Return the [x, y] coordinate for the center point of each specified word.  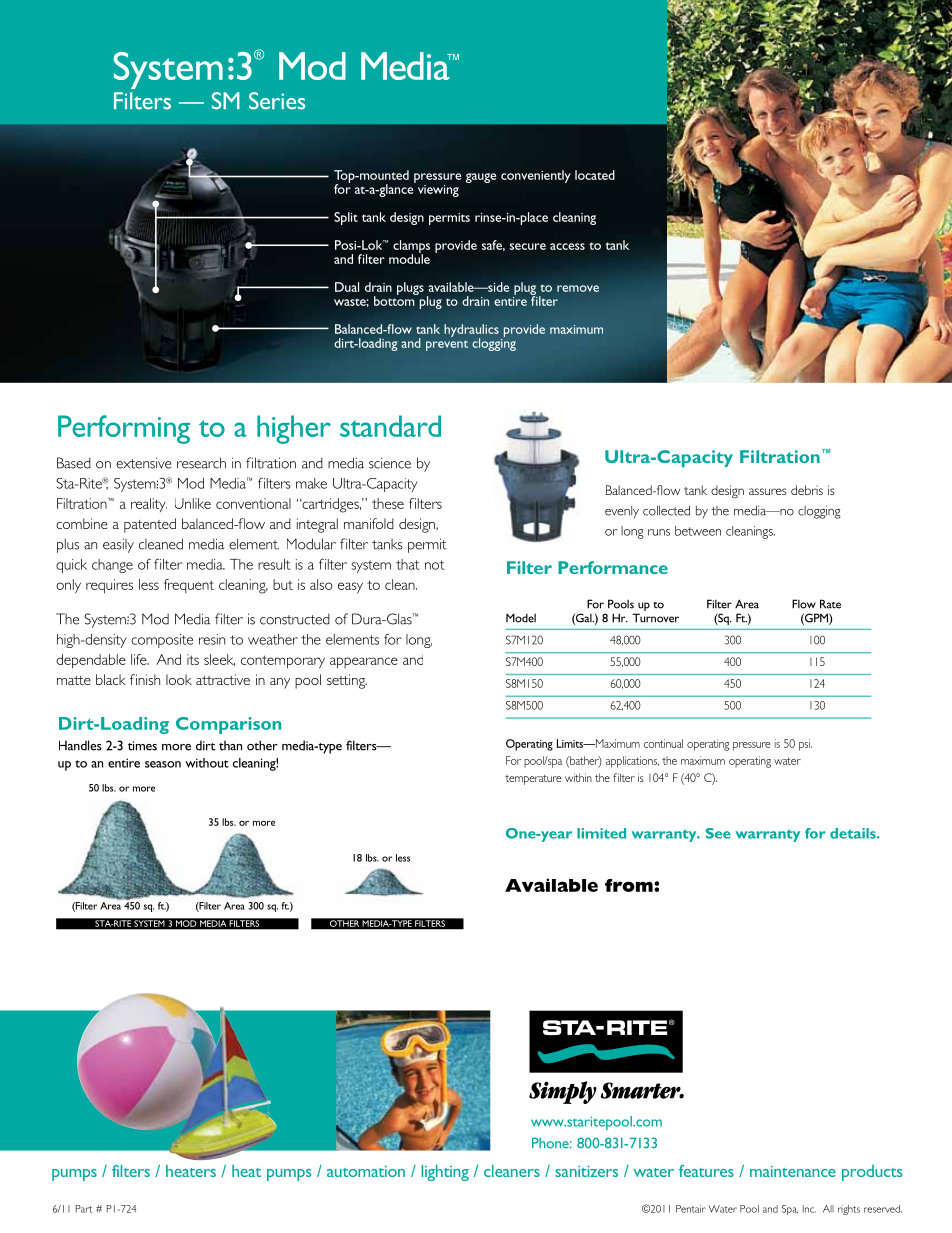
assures [768, 491]
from [630, 885]
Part [84, 1209]
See [718, 833]
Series [277, 101]
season [163, 764]
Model [521, 618]
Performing [124, 429]
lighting [445, 1173]
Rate [830, 604]
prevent [447, 345]
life [140, 659]
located [595, 175]
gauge [481, 178]
